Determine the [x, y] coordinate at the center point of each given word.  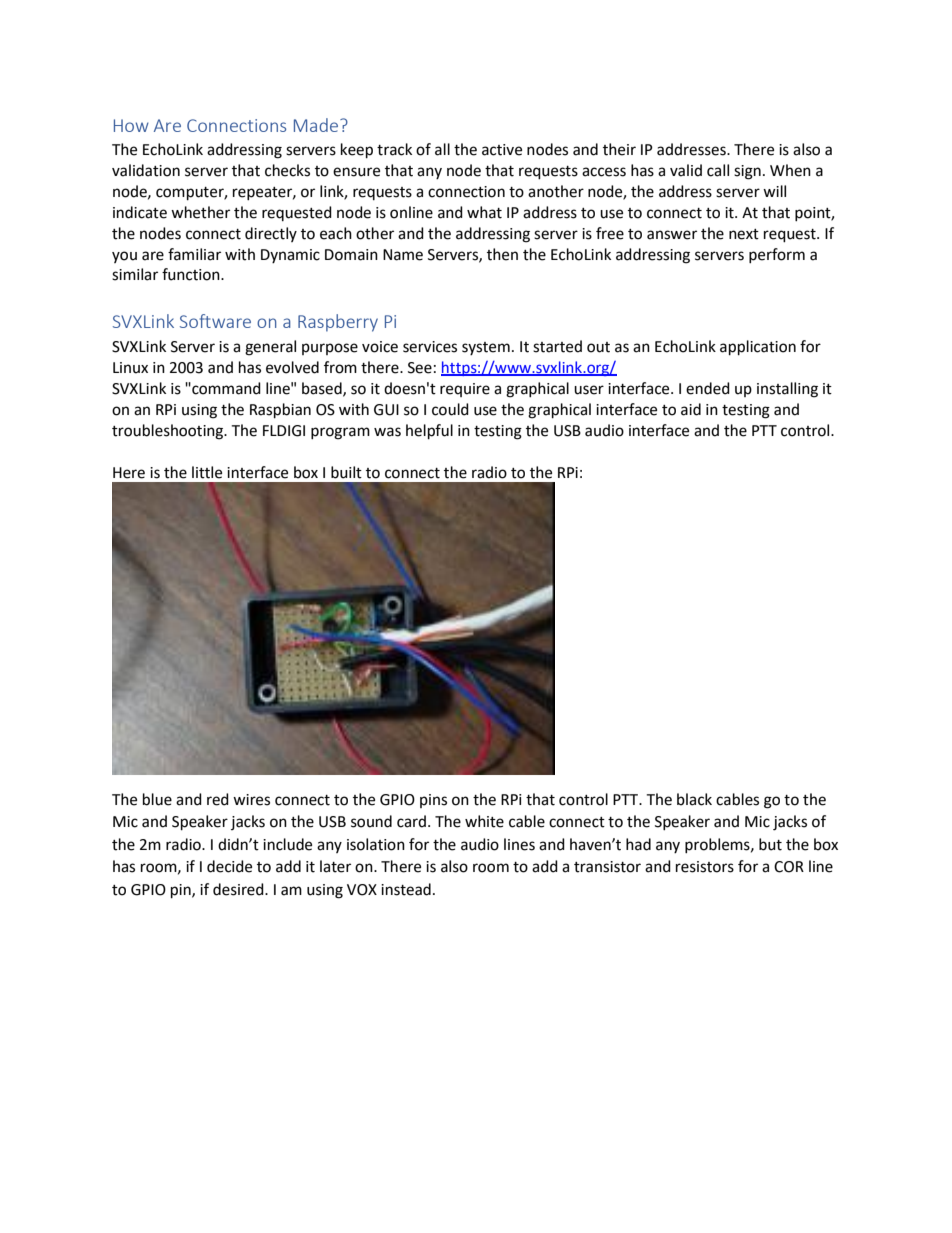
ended [708, 388]
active [502, 150]
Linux [130, 368]
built [346, 472]
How [131, 125]
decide [229, 866]
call [718, 170]
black [694, 799]
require [465, 390]
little [207, 472]
